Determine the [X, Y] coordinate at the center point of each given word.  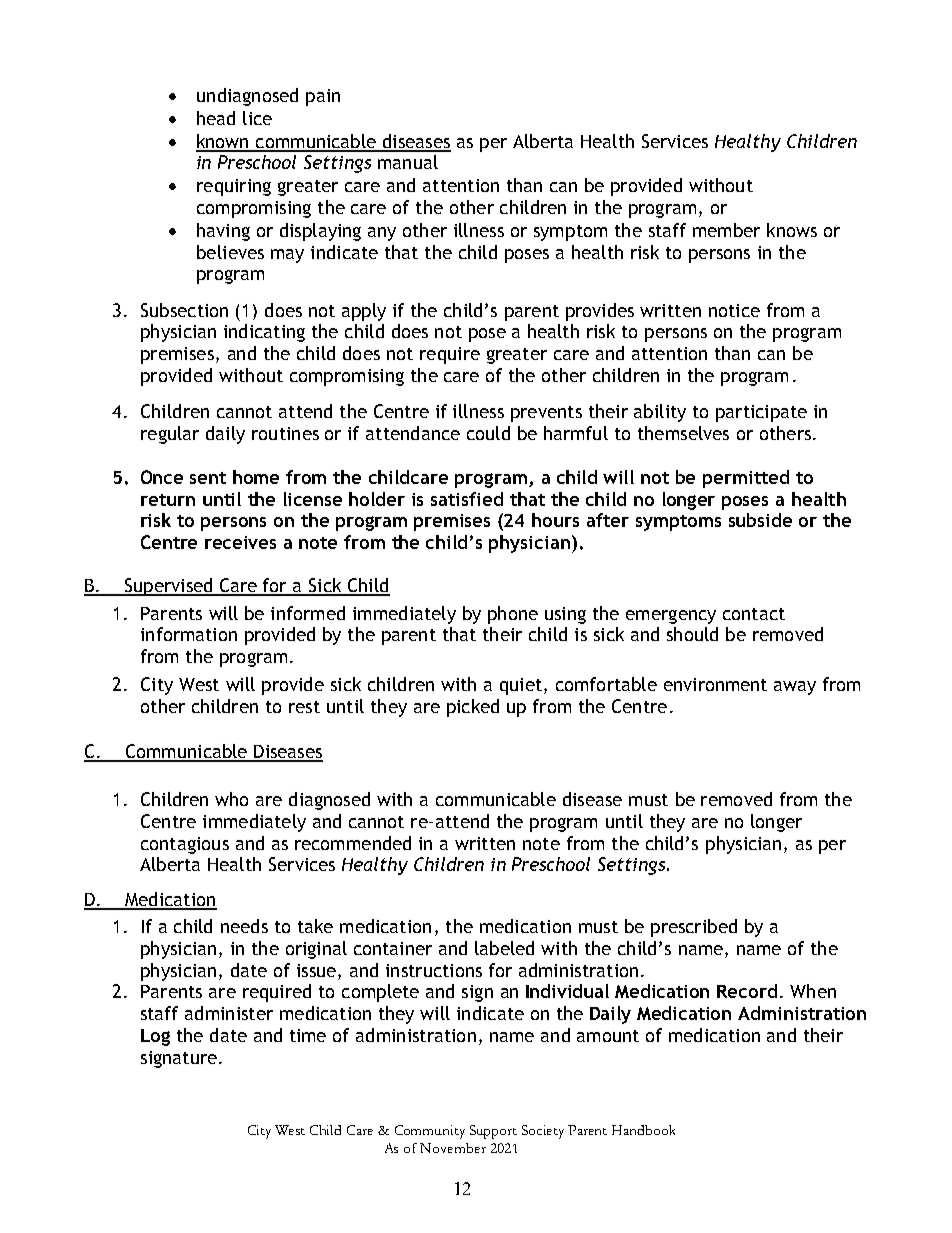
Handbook [643, 1130]
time [308, 1035]
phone [513, 615]
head [216, 118]
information [189, 634]
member [726, 230]
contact [754, 614]
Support [493, 1132]
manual [408, 162]
